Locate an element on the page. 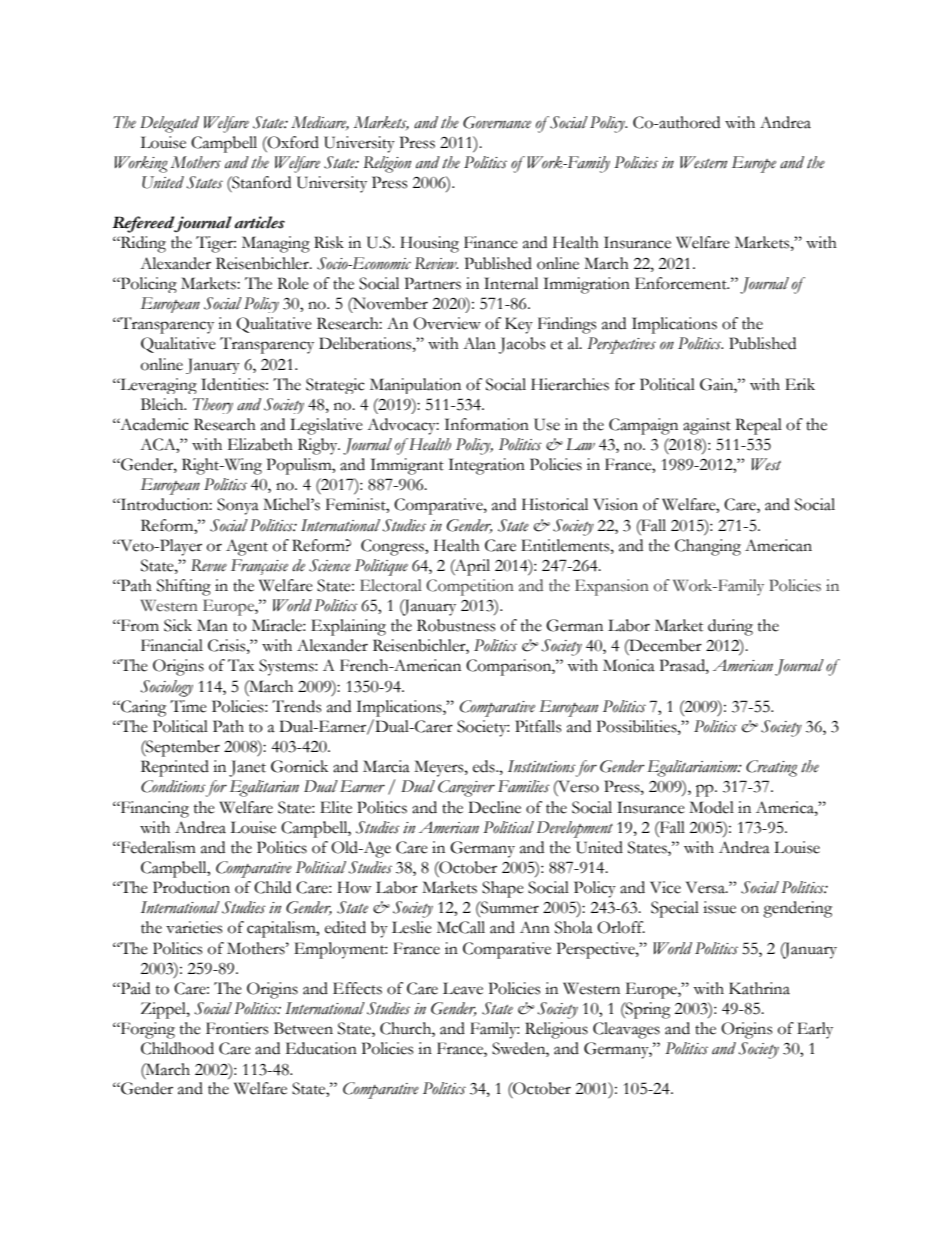 The image size is (952, 1233). Robustness is located at coordinates (456, 625).
